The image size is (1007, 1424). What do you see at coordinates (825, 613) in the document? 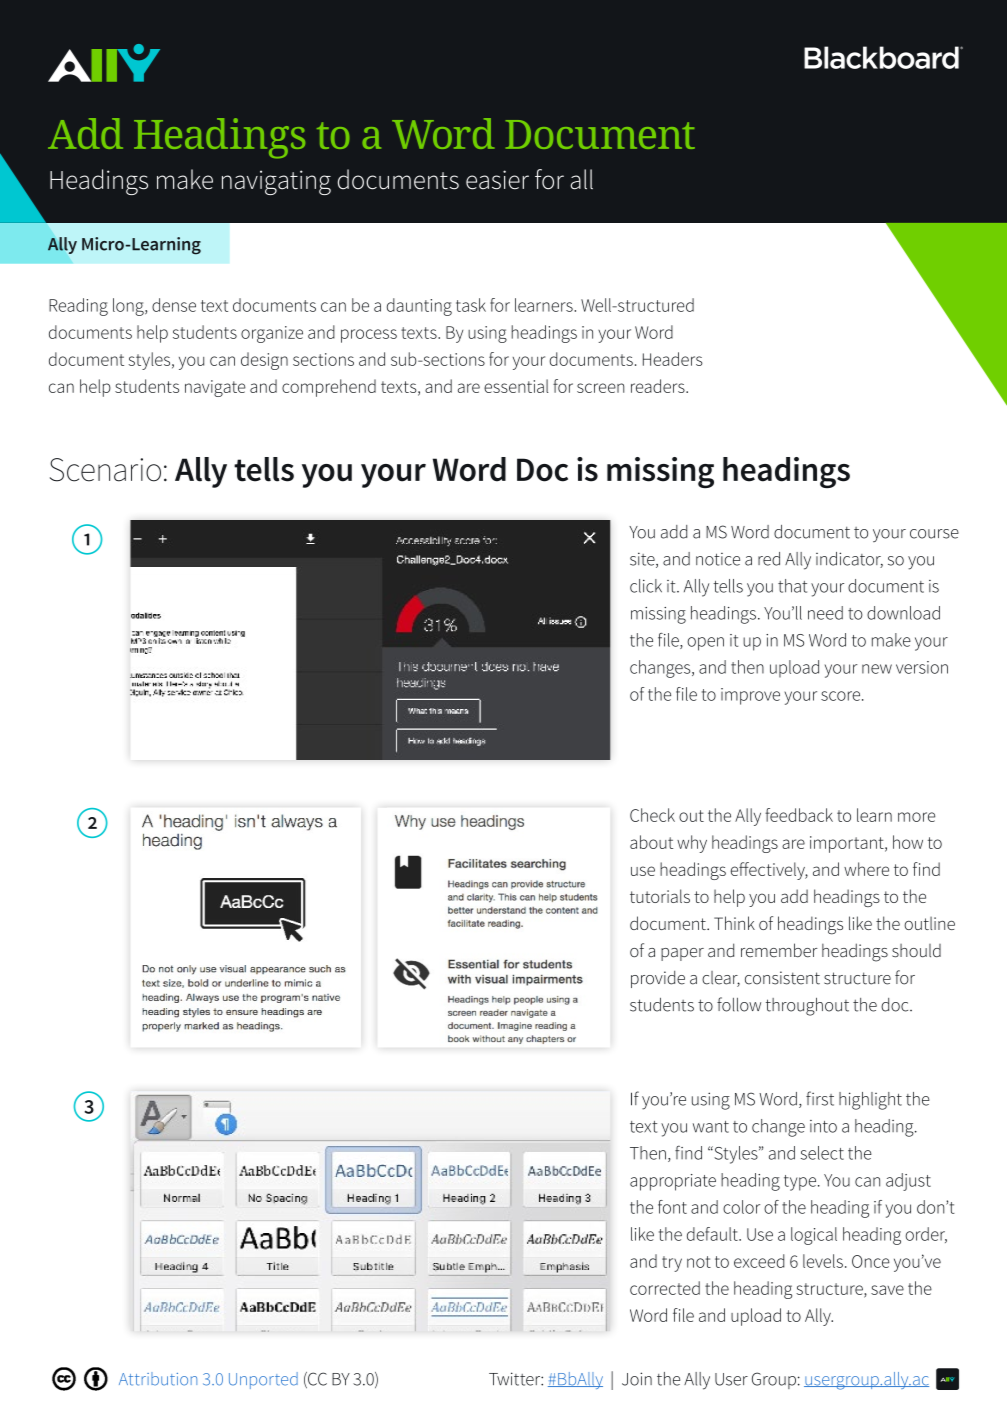
I see `need` at bounding box center [825, 613].
